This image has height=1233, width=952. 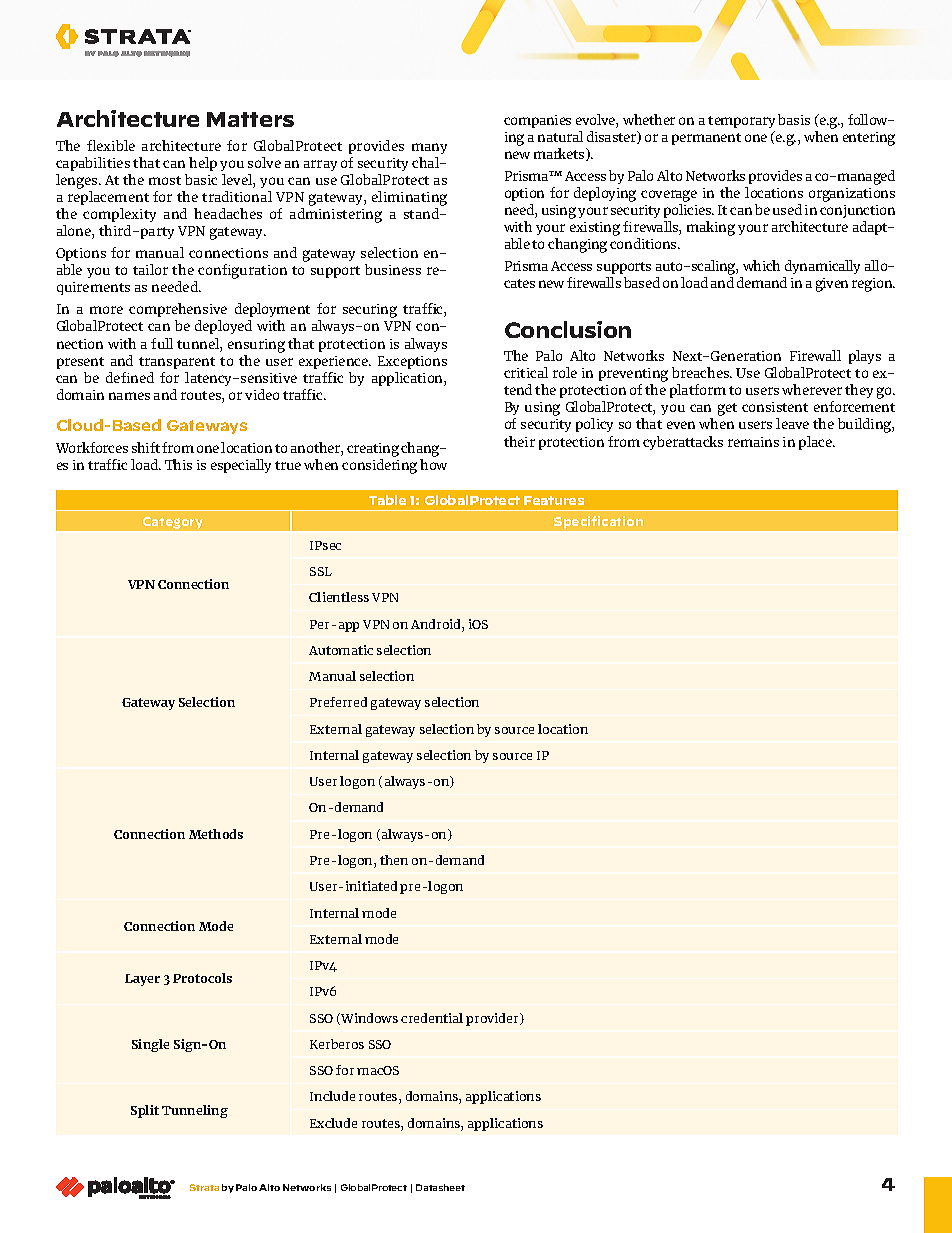 What do you see at coordinates (394, 860) in the image?
I see `then` at bounding box center [394, 860].
